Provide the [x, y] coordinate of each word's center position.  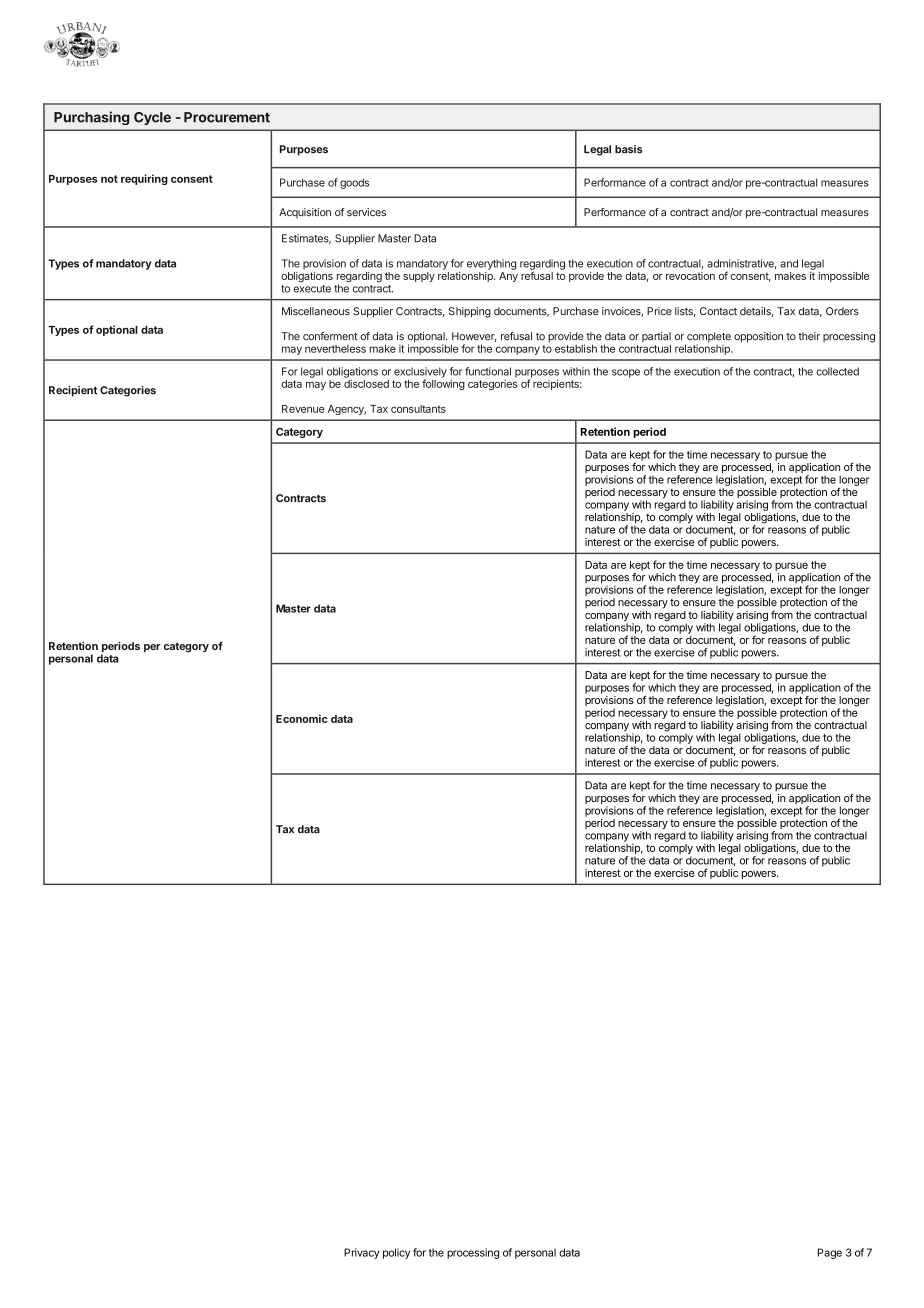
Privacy [361, 1253]
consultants [418, 409]
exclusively [420, 373]
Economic [302, 718]
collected [837, 371]
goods [354, 183]
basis [629, 149]
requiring [144, 179]
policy [396, 1253]
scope [626, 373]
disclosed [366, 384]
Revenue [303, 409]
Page [830, 1253]
